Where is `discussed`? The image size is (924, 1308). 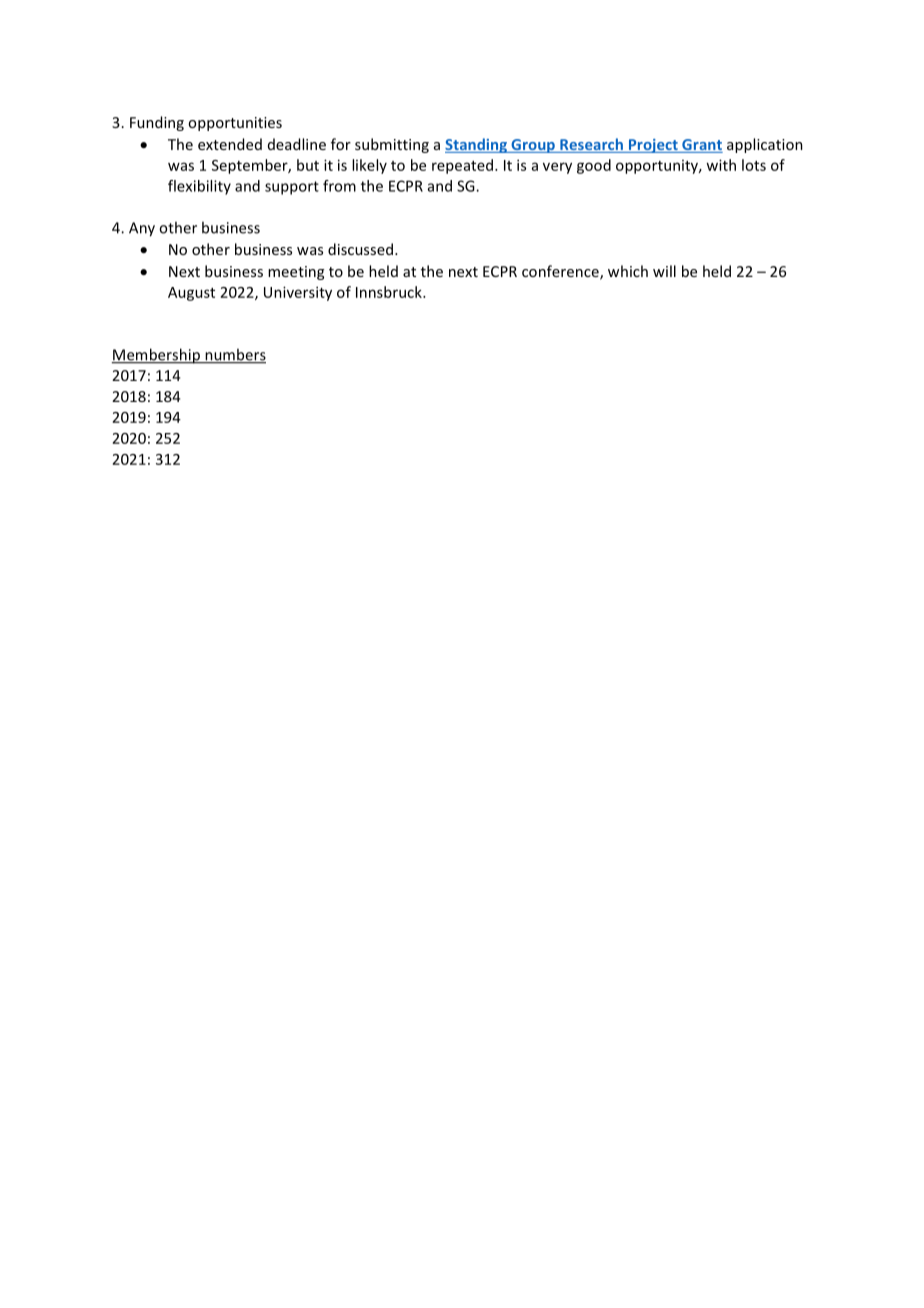 discussed is located at coordinates (360, 249).
